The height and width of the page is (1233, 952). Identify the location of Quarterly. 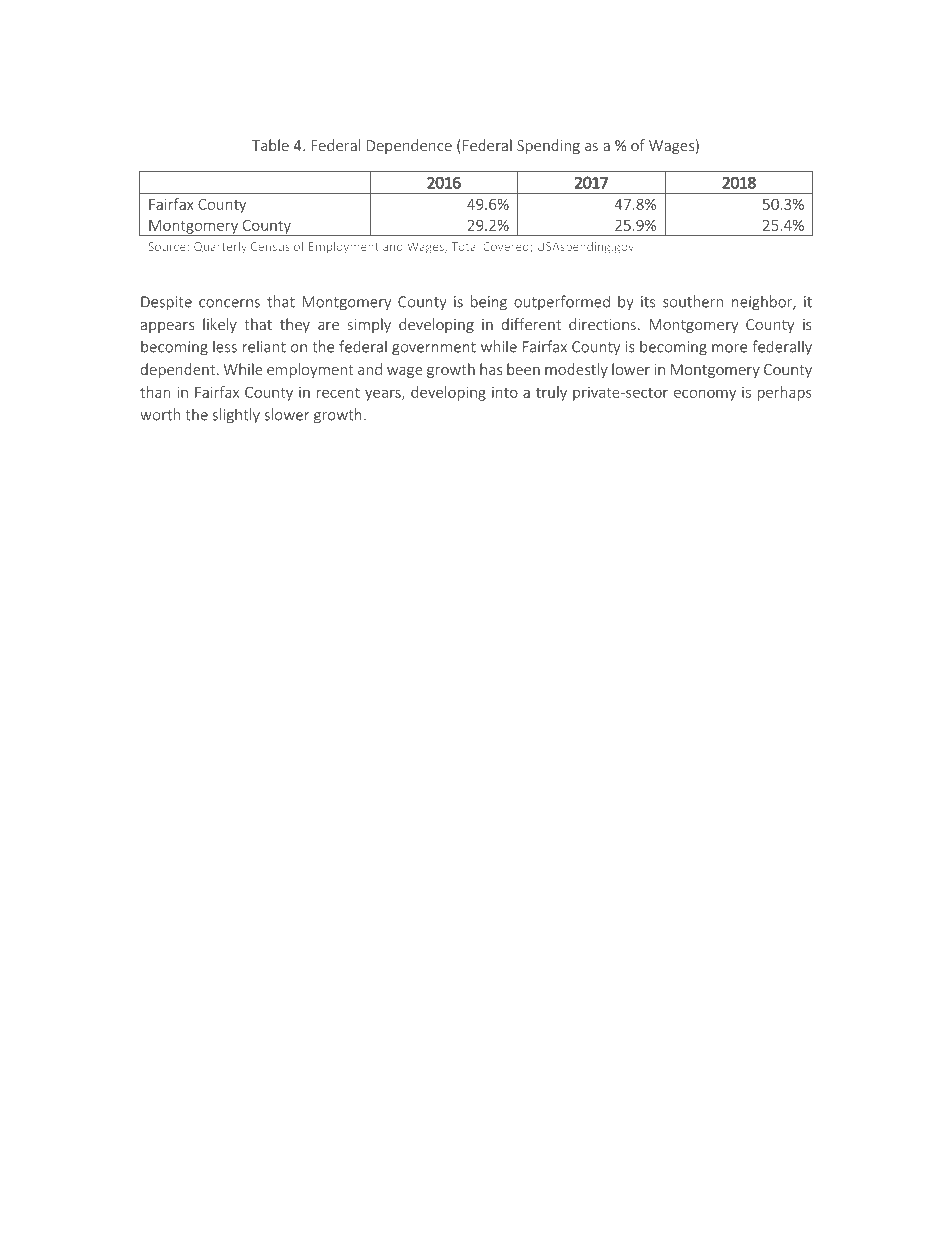
(220, 247).
